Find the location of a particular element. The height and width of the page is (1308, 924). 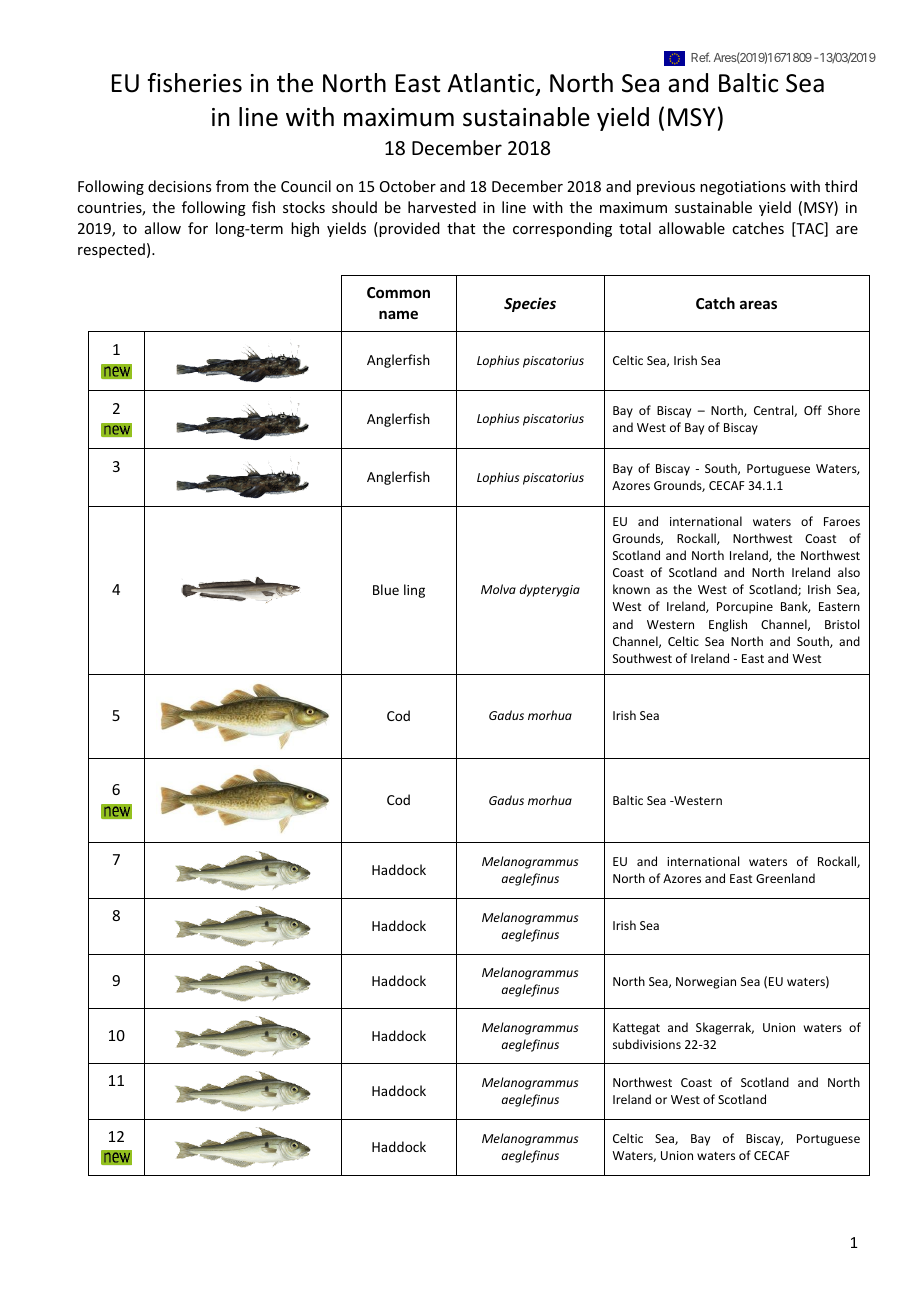

ling is located at coordinates (414, 591).
